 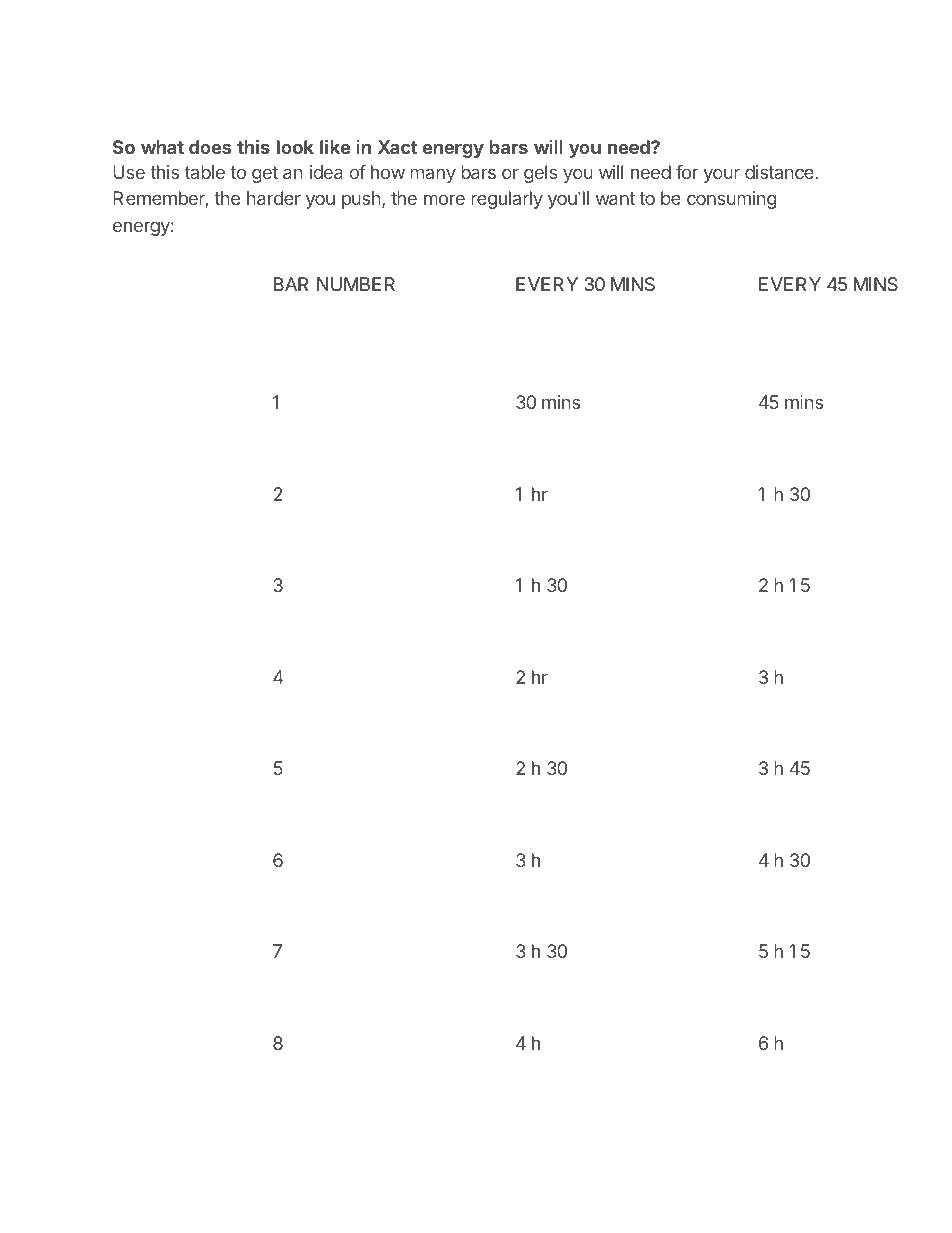 I want to click on get, so click(x=265, y=174).
